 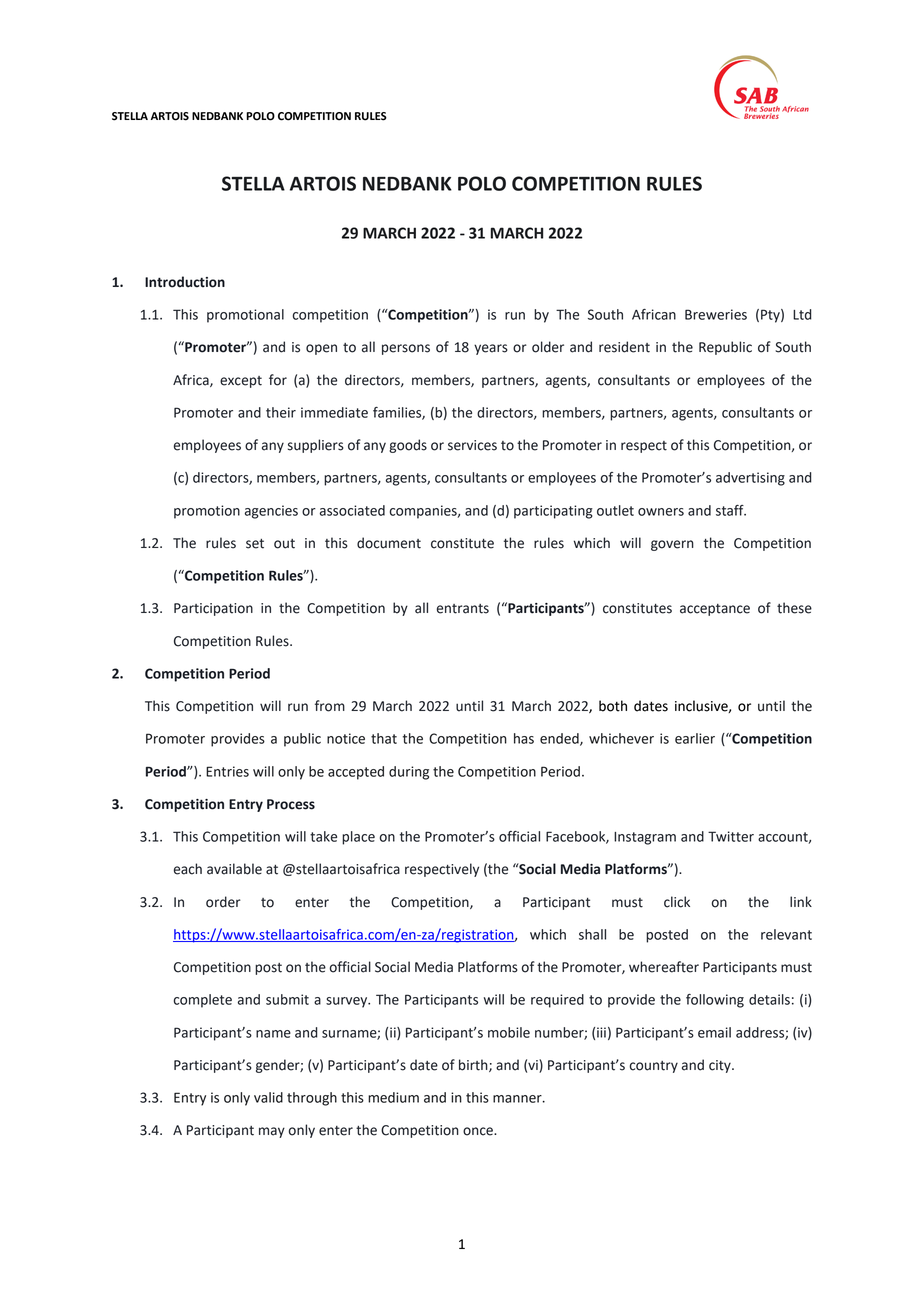 What do you see at coordinates (185, 282) in the screenshot?
I see `Introduction` at bounding box center [185, 282].
